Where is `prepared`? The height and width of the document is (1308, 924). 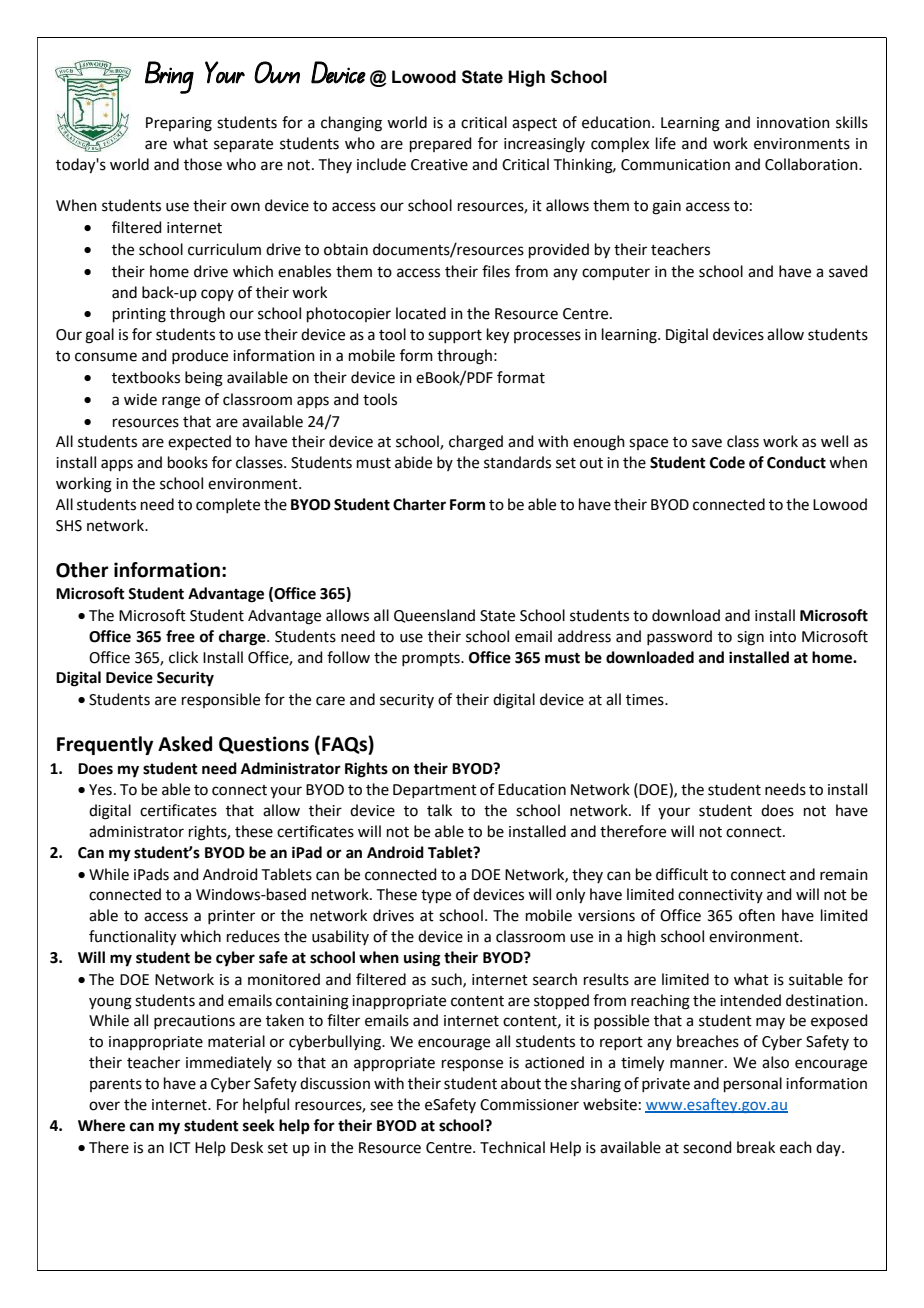
prepared is located at coordinates (441, 144).
